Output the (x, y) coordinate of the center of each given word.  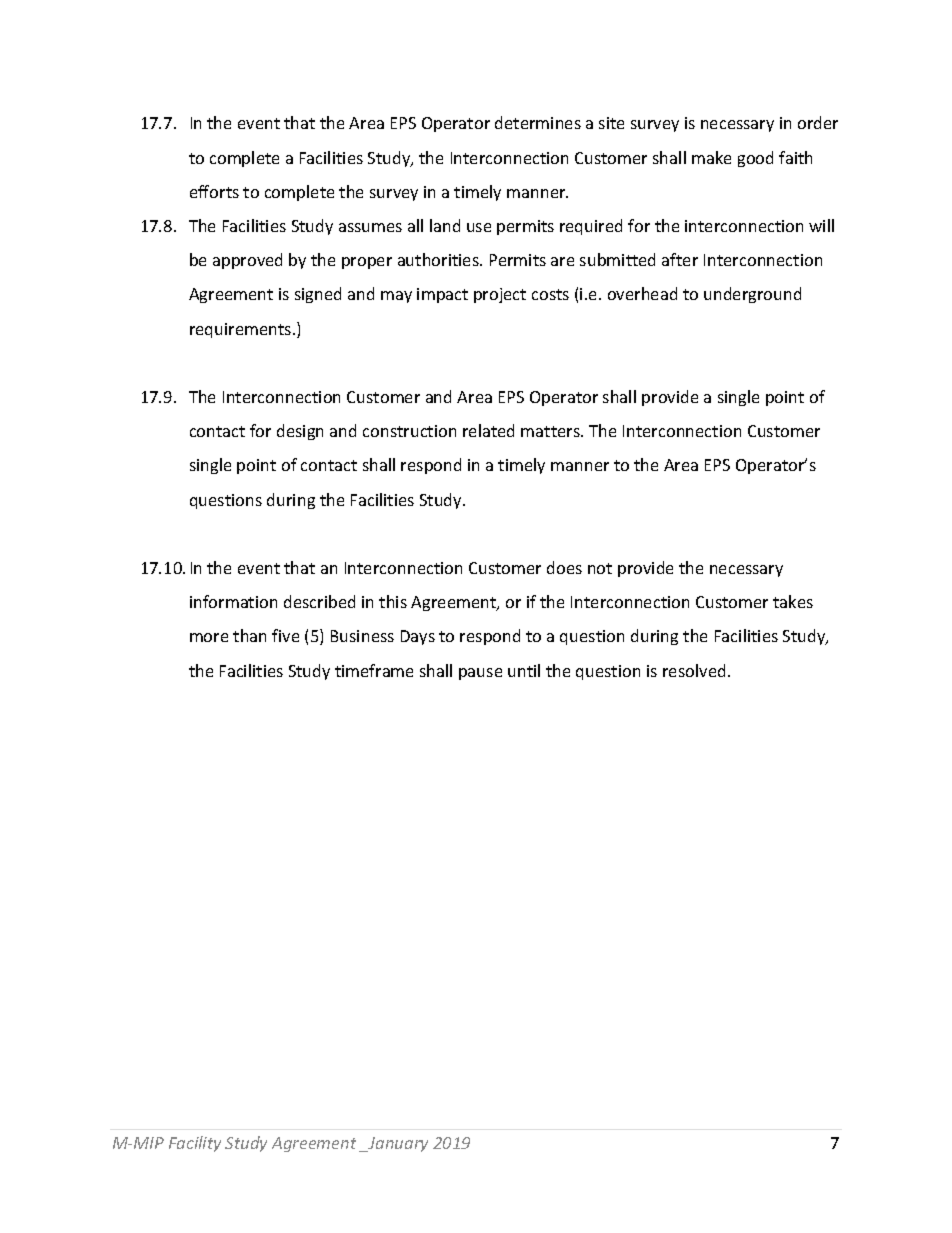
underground (752, 295)
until (524, 670)
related (488, 430)
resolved (694, 670)
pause (480, 674)
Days (418, 637)
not (600, 568)
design (300, 432)
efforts (214, 191)
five (285, 635)
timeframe (374, 670)
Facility (195, 1144)
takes (793, 601)
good (755, 159)
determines (538, 122)
